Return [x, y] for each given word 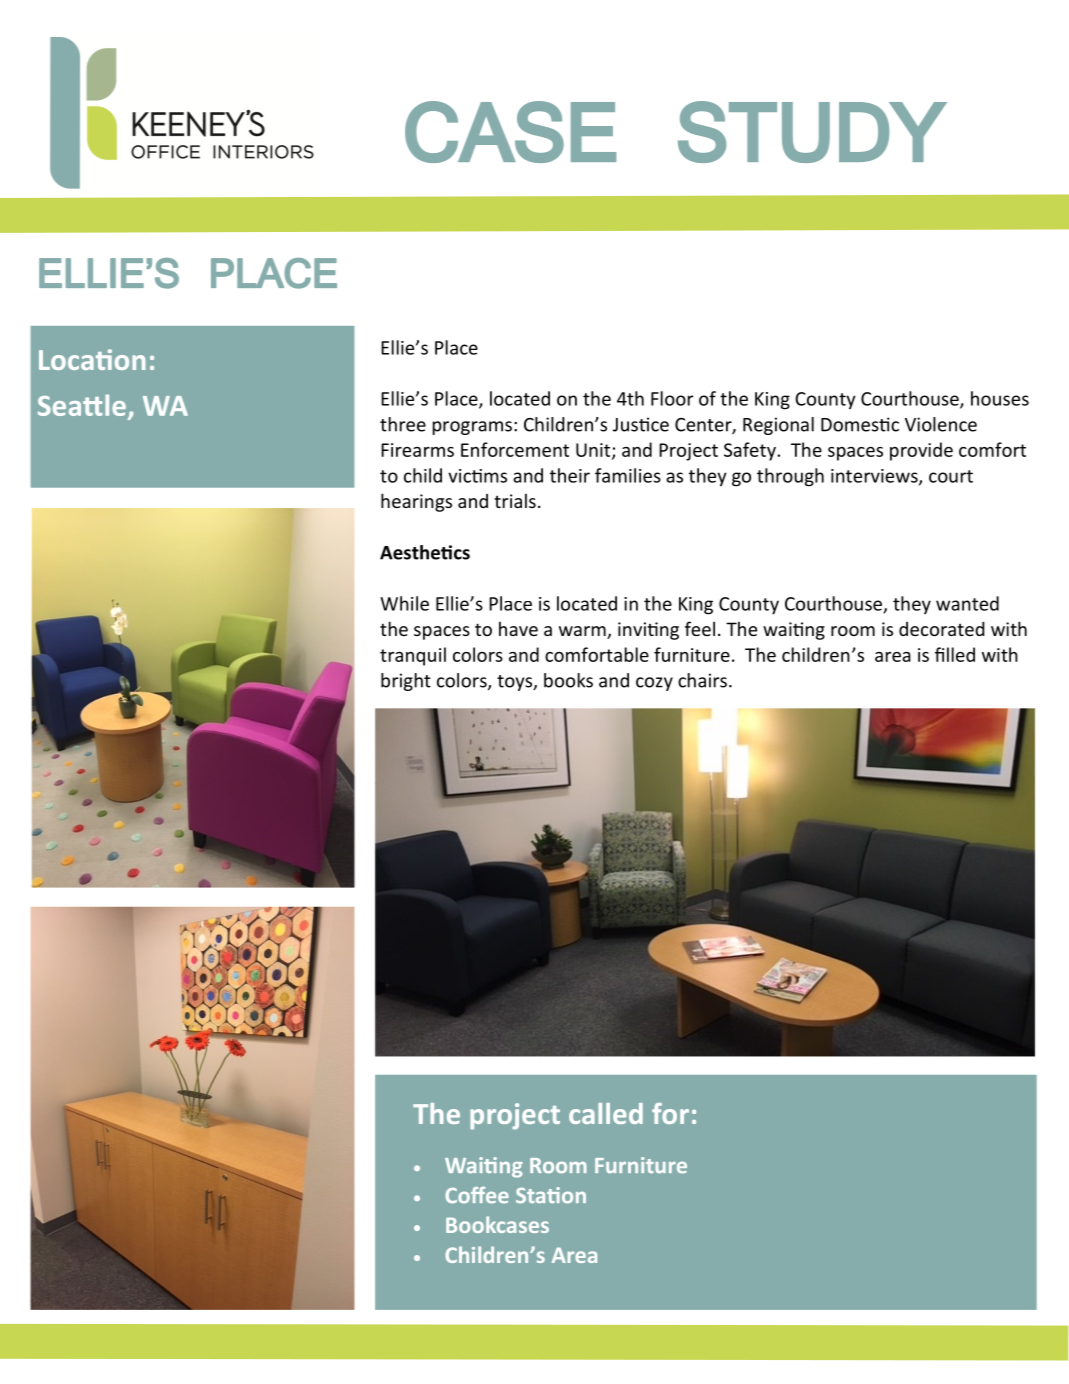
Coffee [477, 1195]
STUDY [812, 132]
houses [1000, 398]
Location [92, 359]
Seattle [82, 405]
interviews [875, 477]
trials [515, 500]
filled [955, 654]
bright [406, 682]
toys [516, 683]
